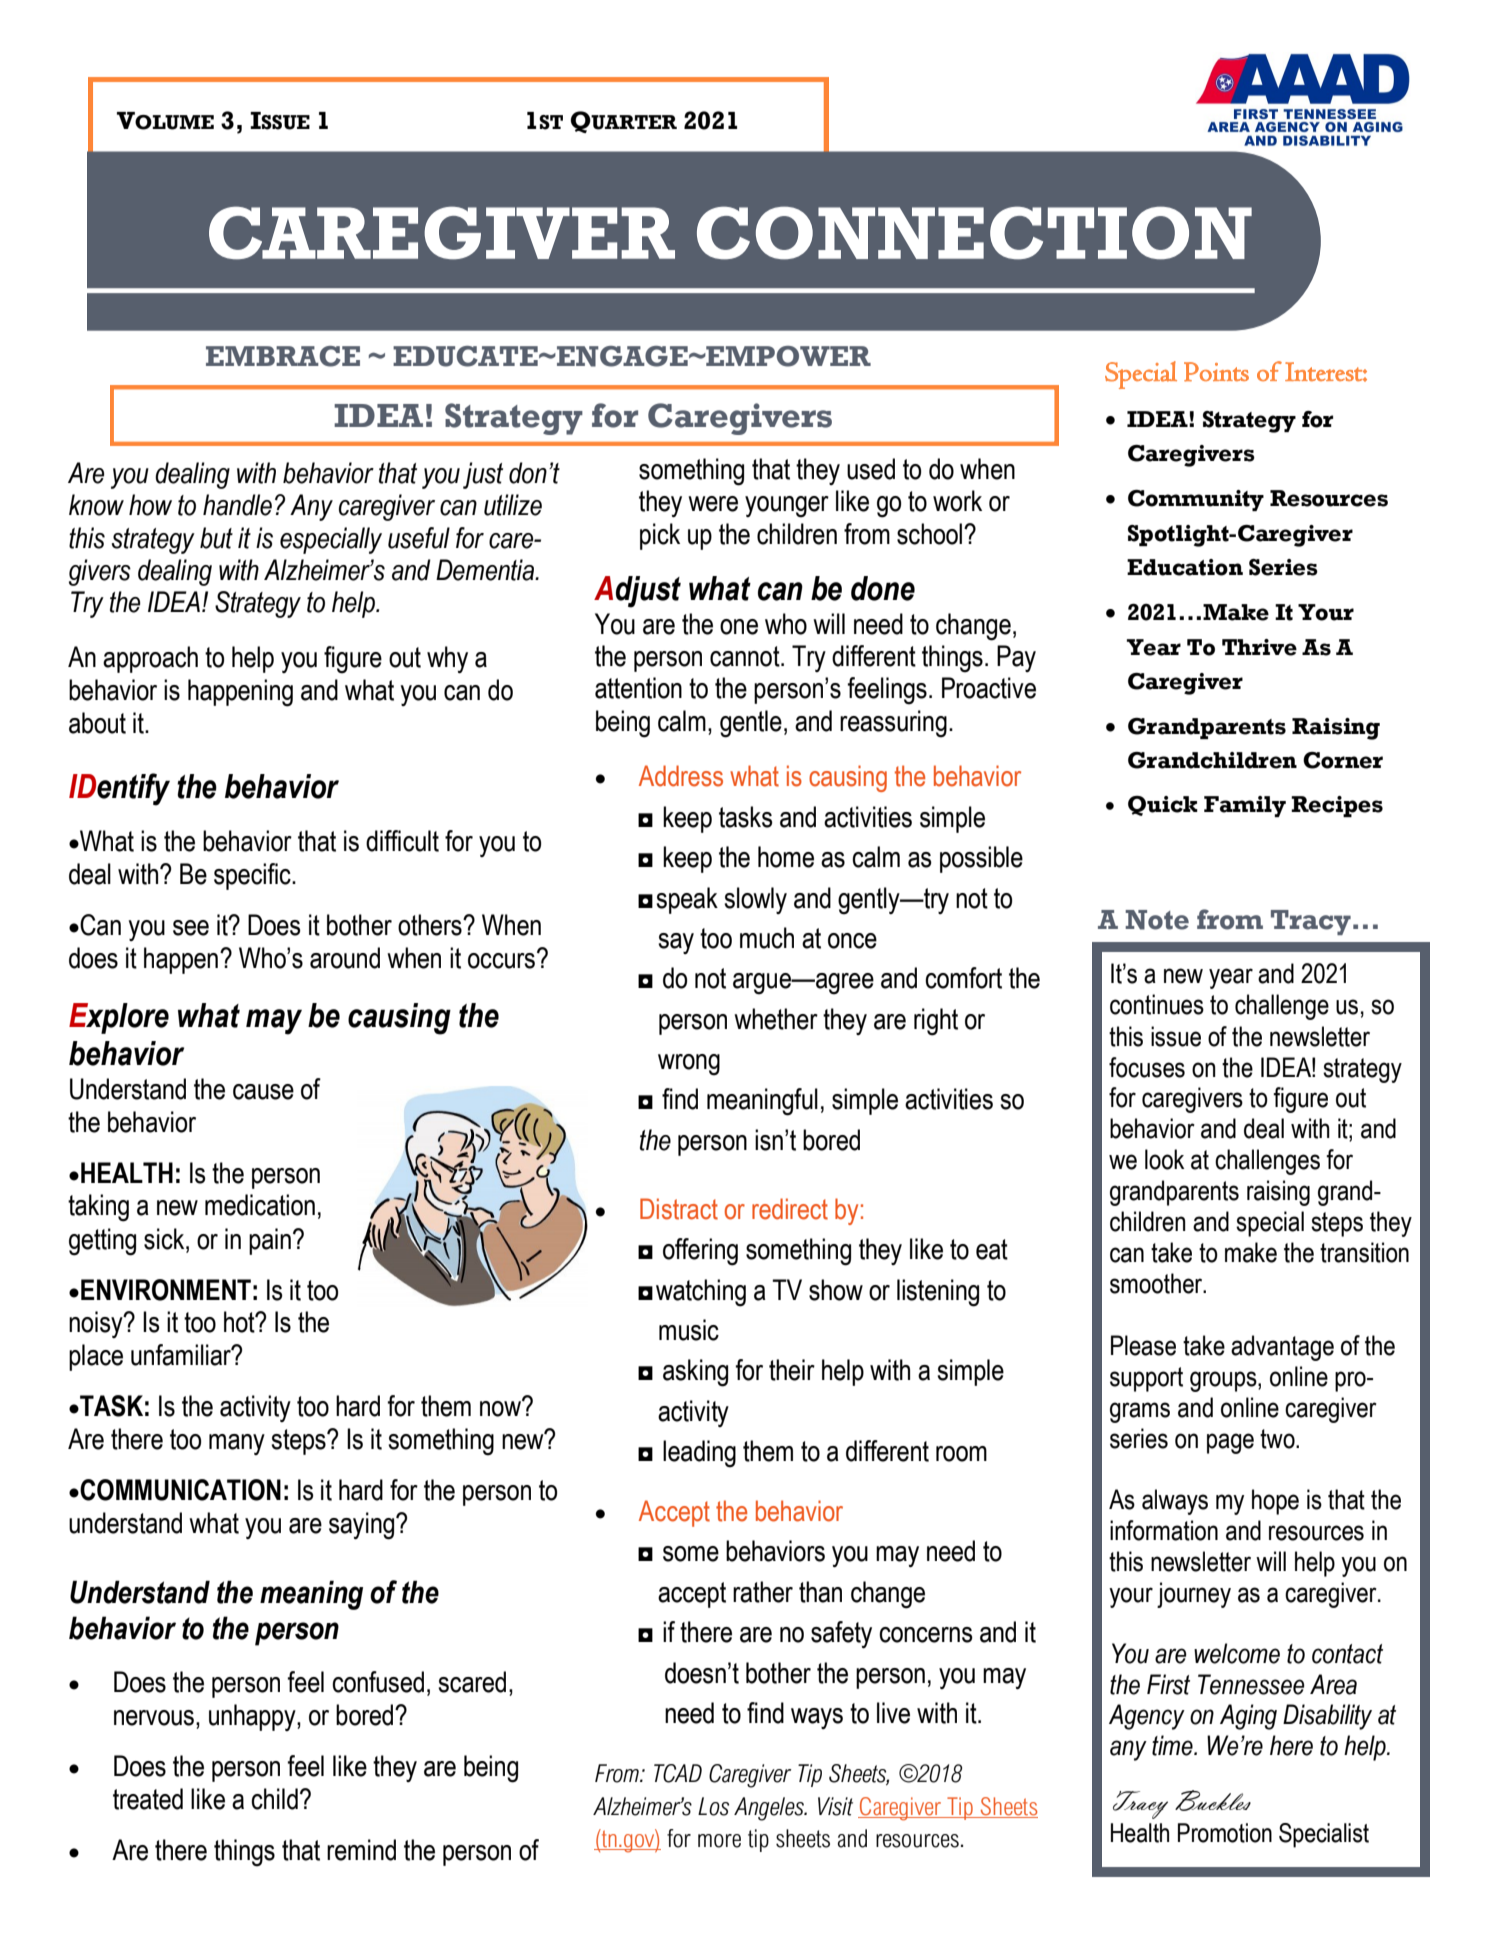 The height and width of the image is (1940, 1499). Describe the element at coordinates (1225, 1833) in the image. I see `Promotion` at that location.
